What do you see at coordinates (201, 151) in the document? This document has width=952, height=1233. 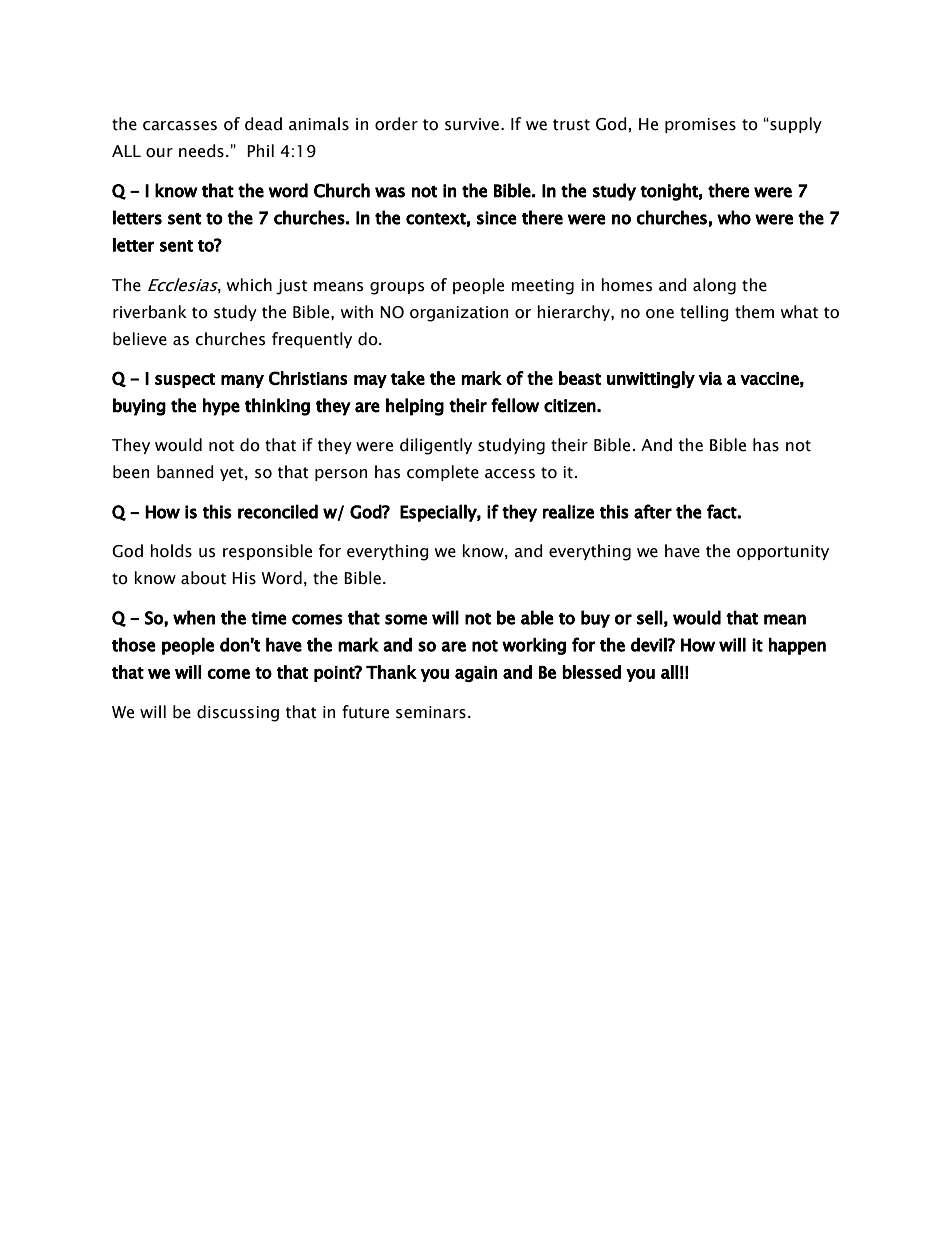 I see `needs` at bounding box center [201, 151].
